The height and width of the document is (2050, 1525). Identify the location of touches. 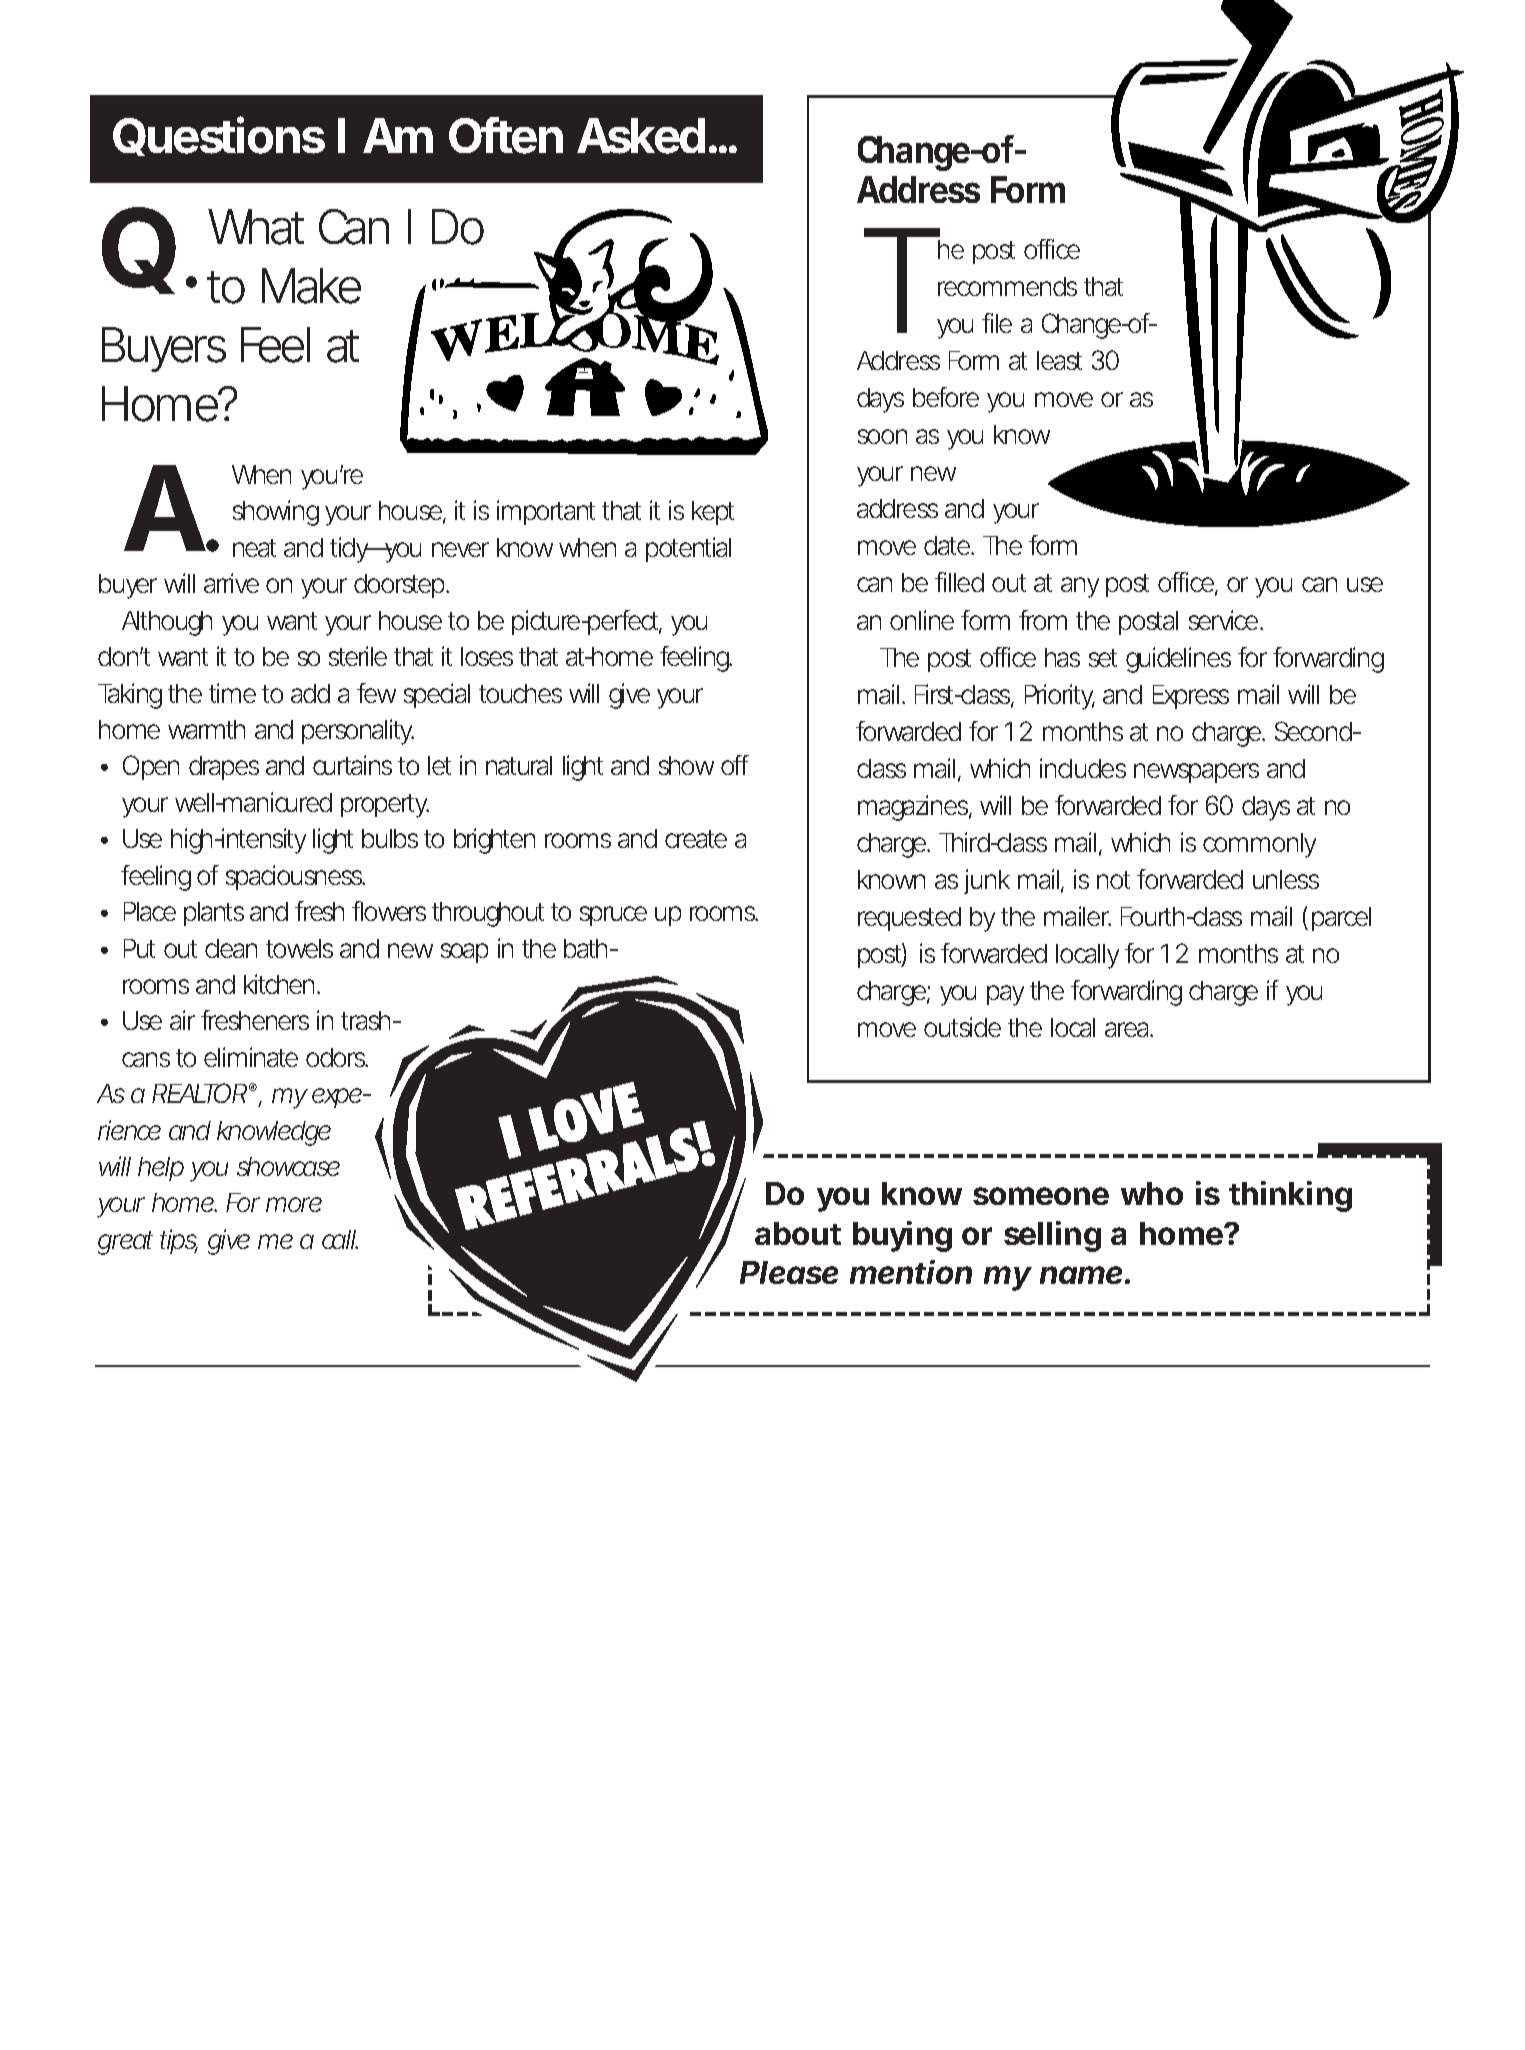
(520, 693).
